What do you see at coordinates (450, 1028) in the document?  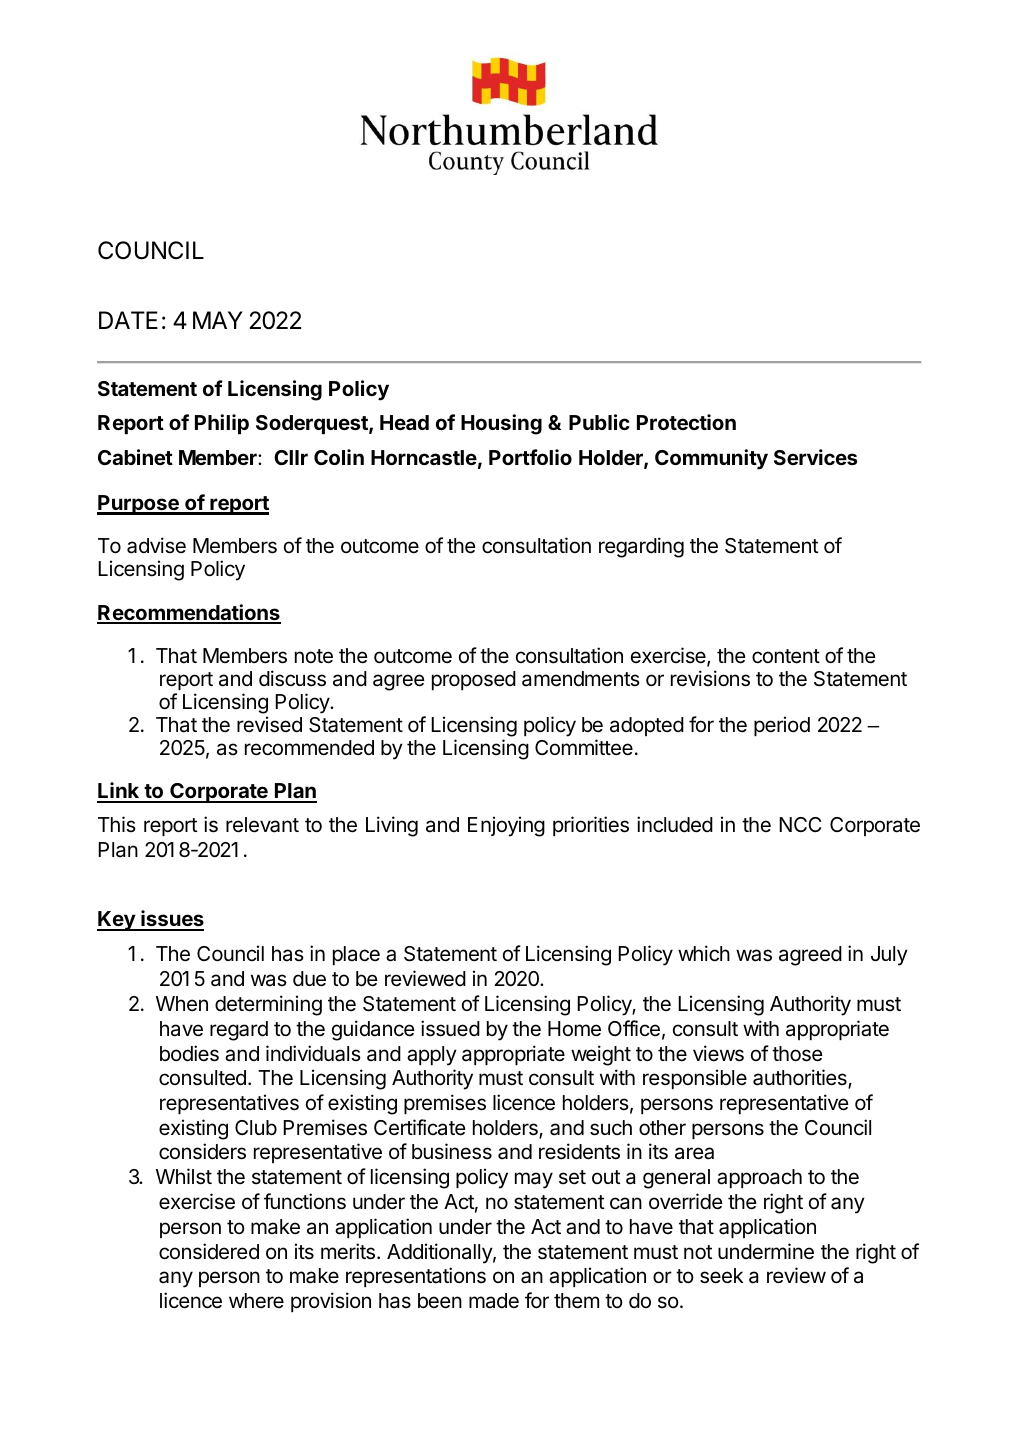 I see `issued` at bounding box center [450, 1028].
